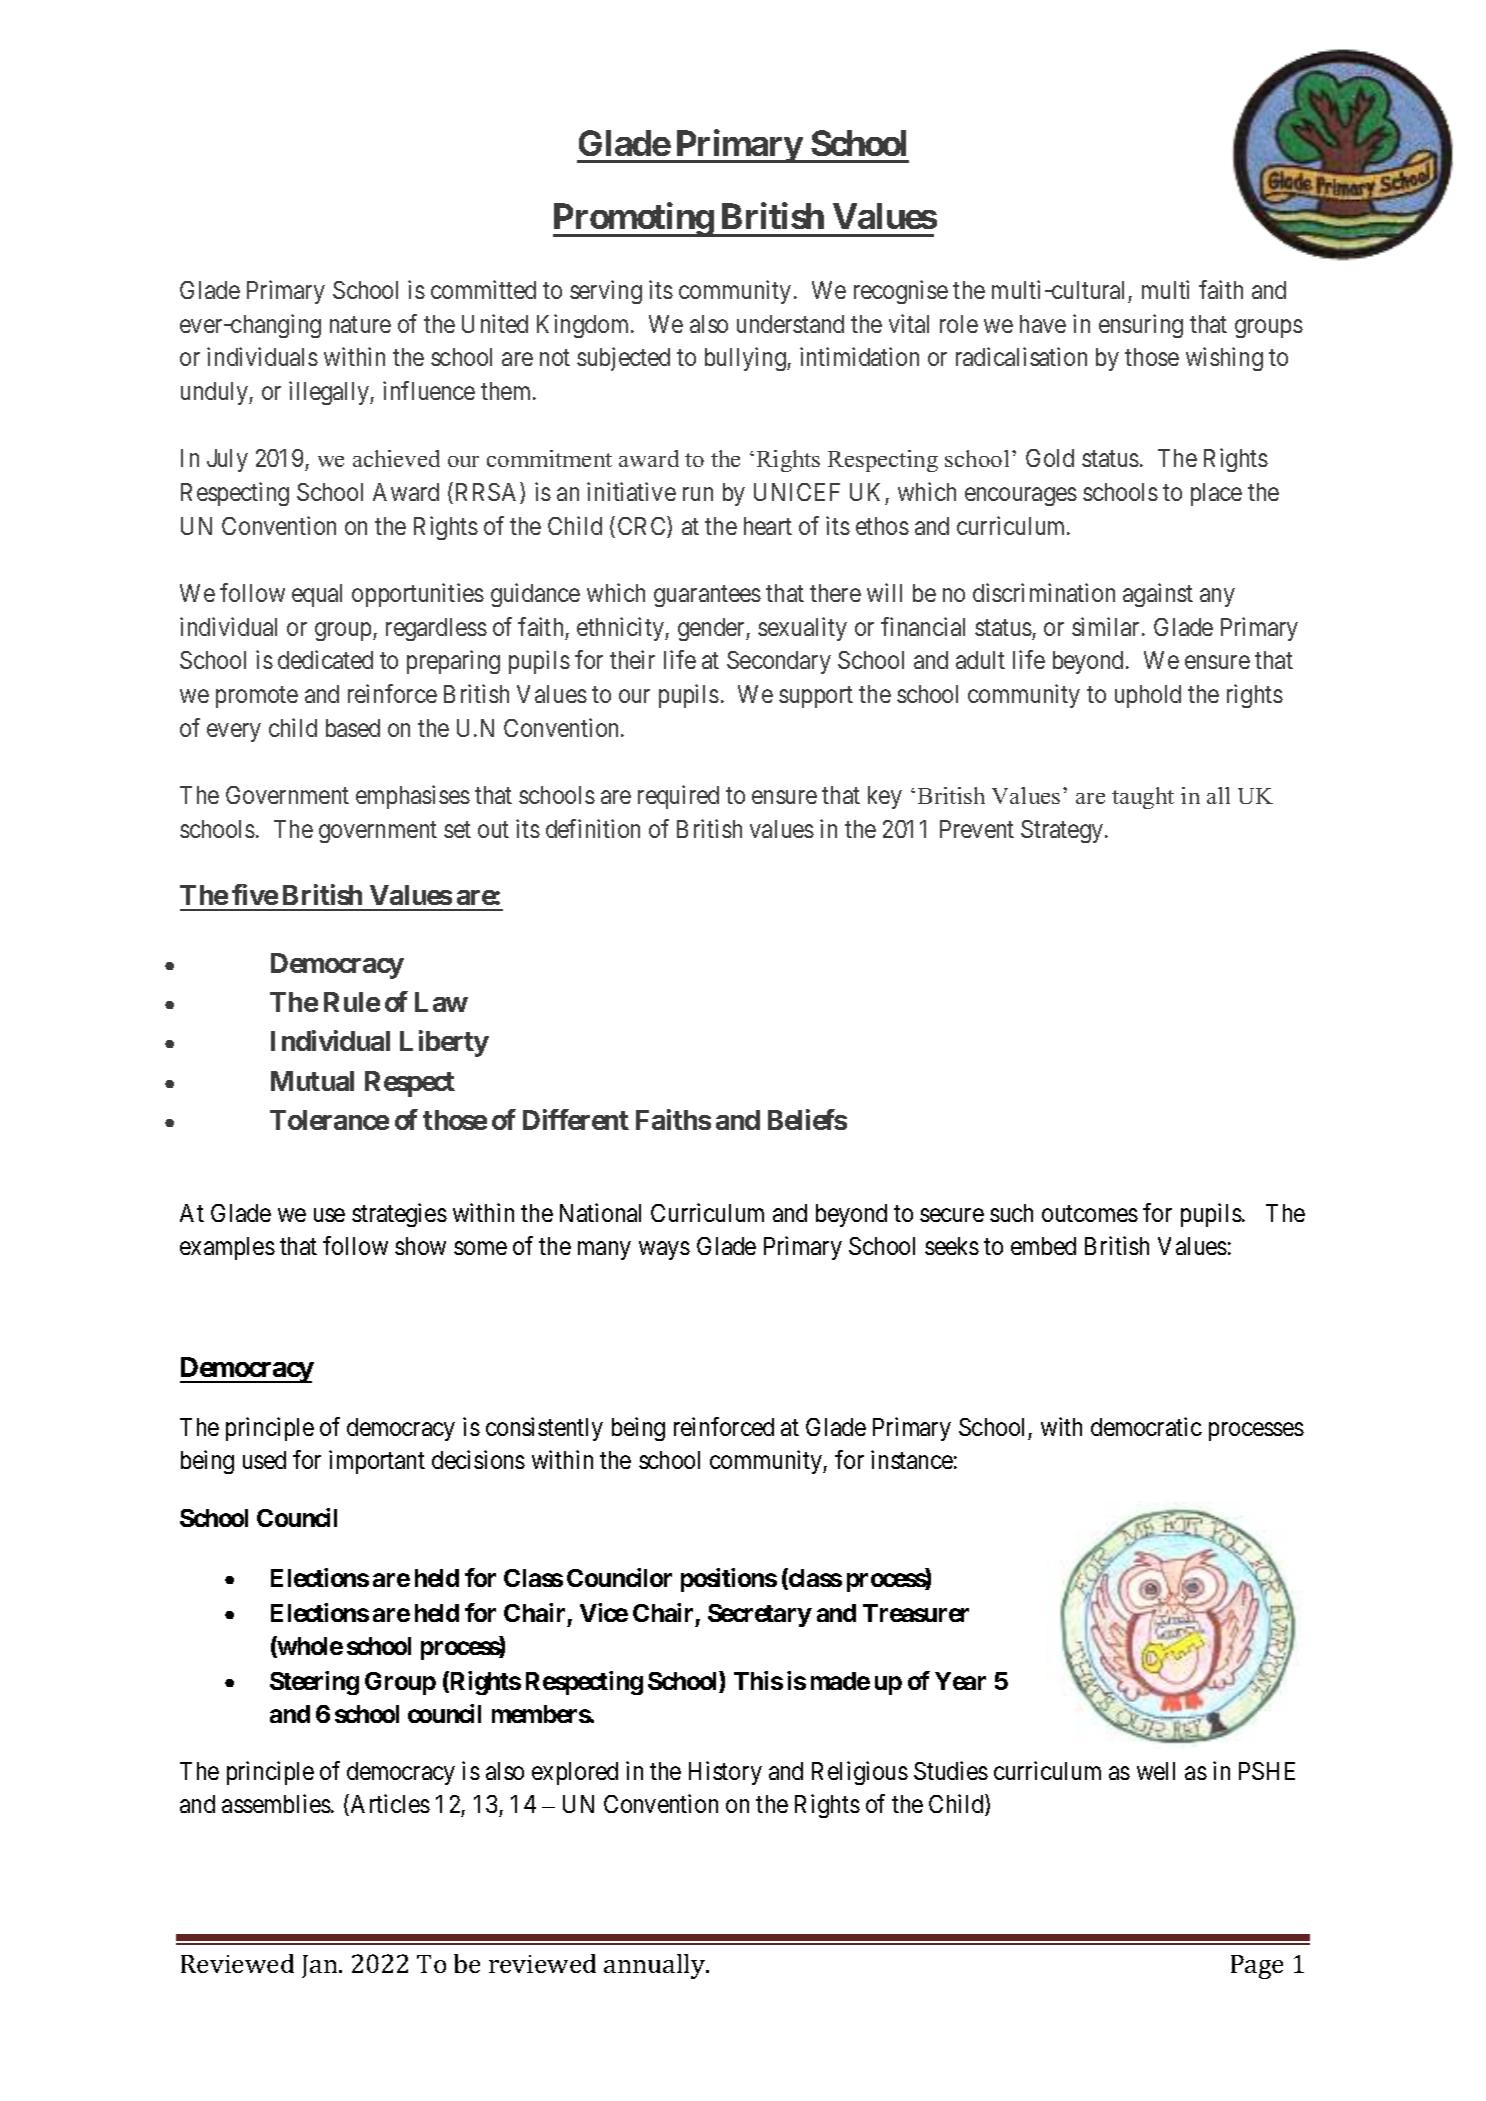 The height and width of the page is (2101, 1486). Describe the element at coordinates (312, 1081) in the page. I see `Mutual` at that location.
